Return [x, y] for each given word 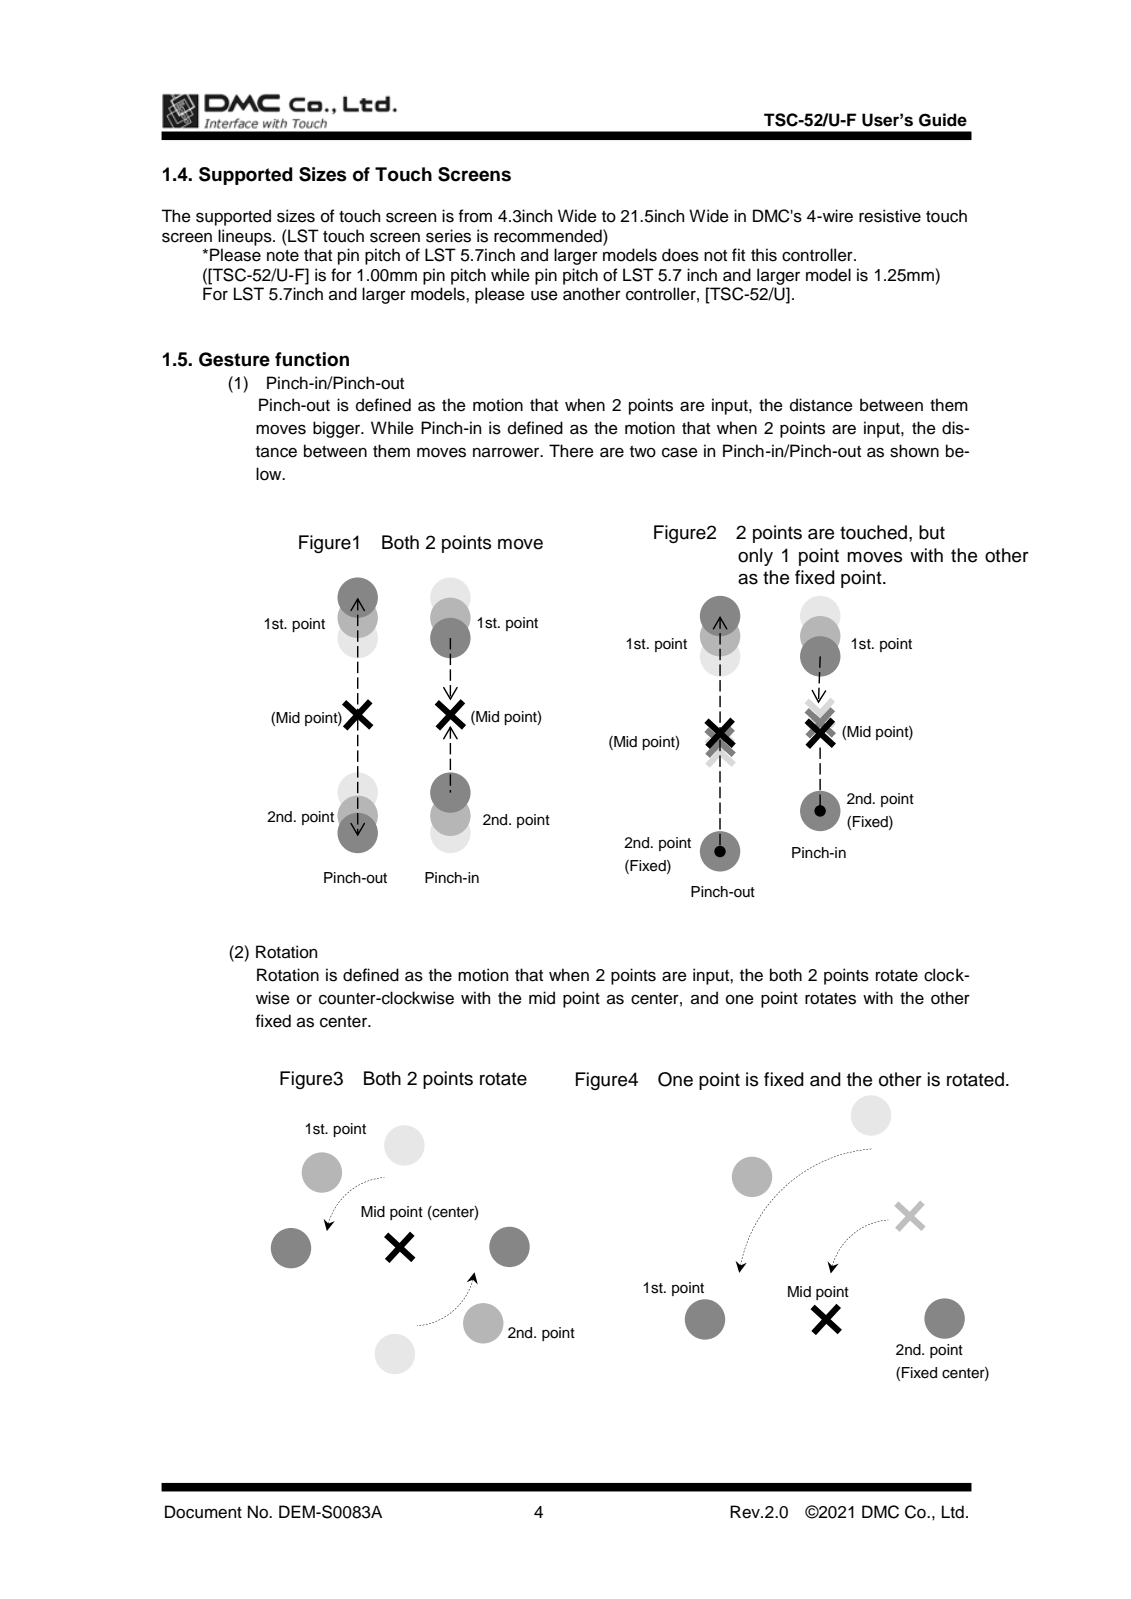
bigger [338, 429]
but [932, 532]
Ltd [953, 1512]
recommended [549, 236]
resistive [890, 216]
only [755, 557]
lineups [246, 237]
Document [203, 1512]
